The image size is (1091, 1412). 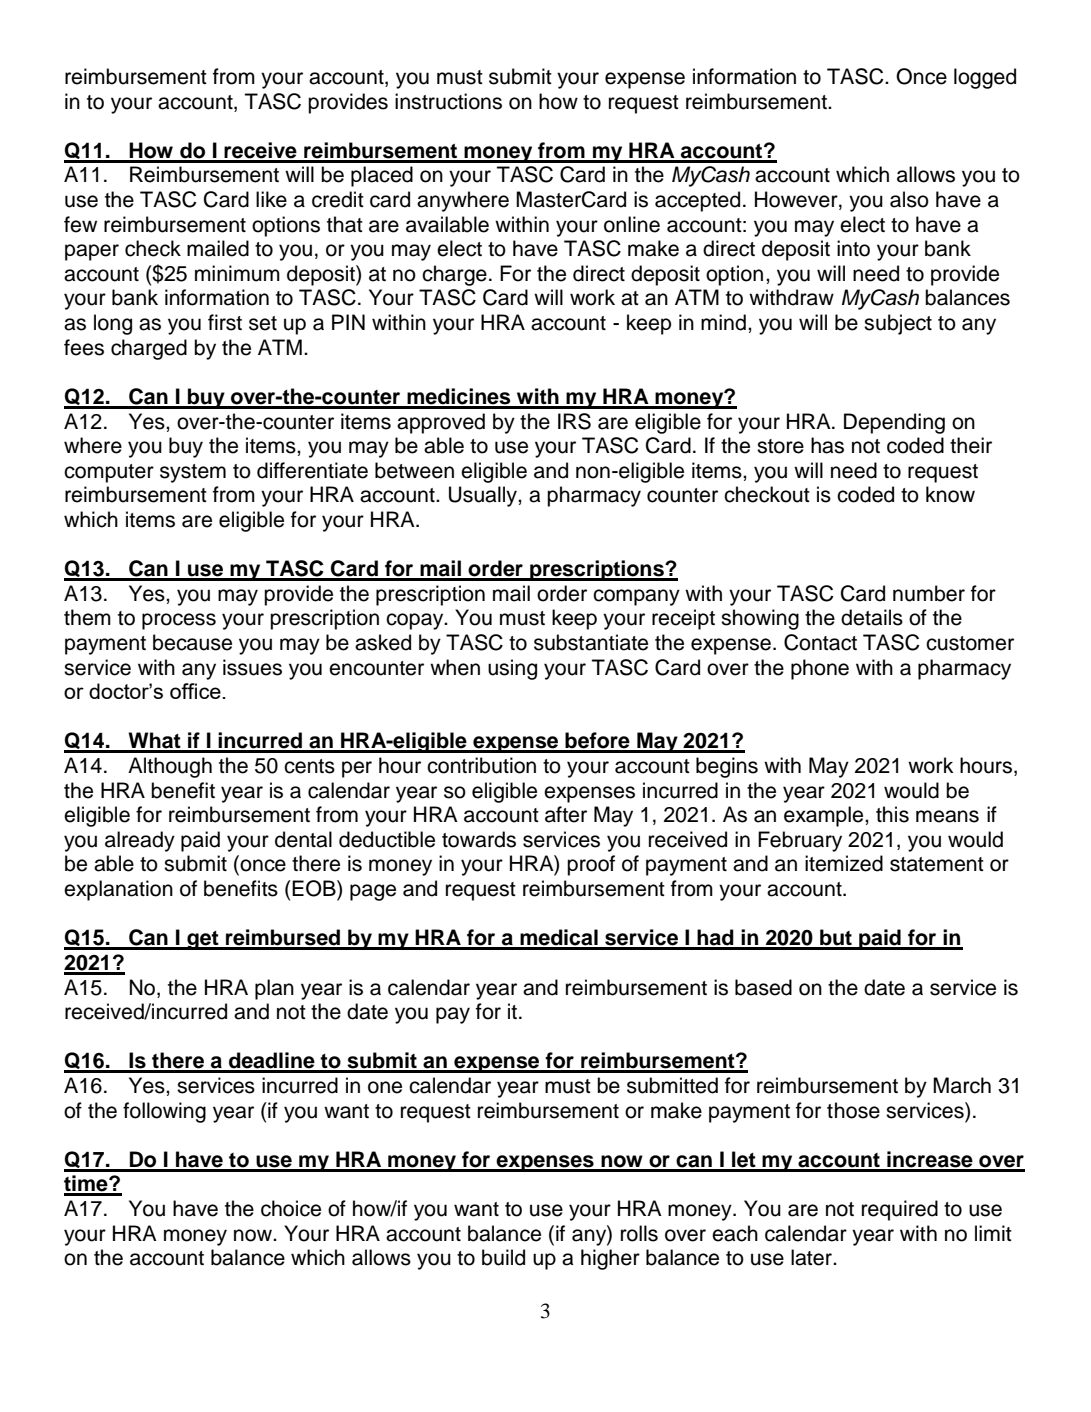 What do you see at coordinates (291, 1208) in the screenshot?
I see `choice` at bounding box center [291, 1208].
